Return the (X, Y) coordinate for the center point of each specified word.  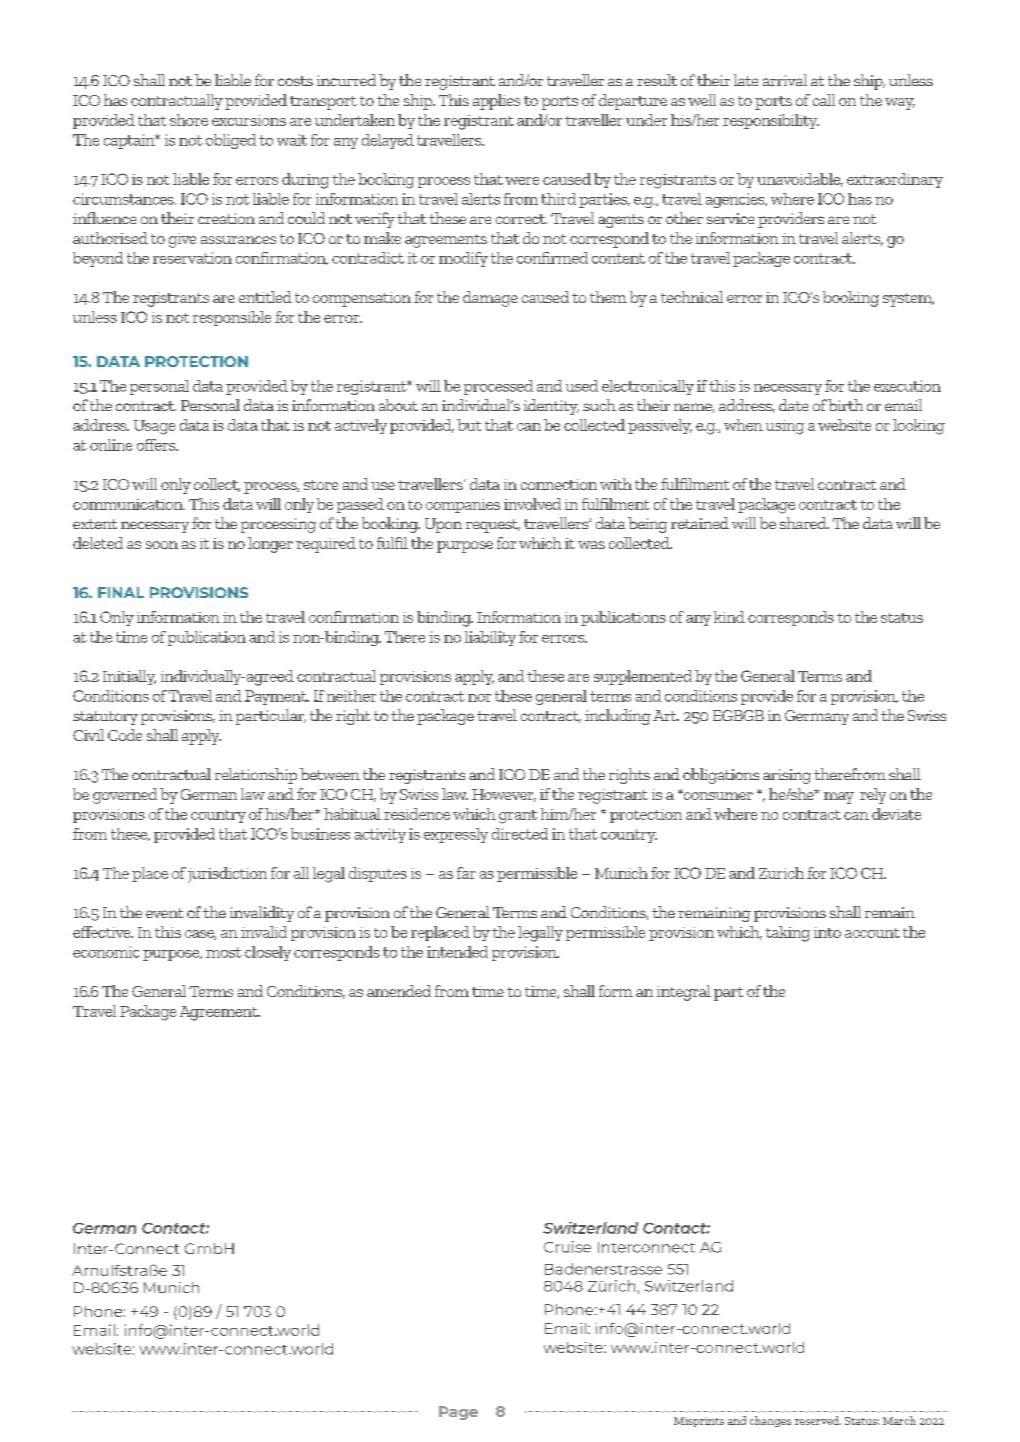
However (504, 795)
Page (458, 1413)
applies (496, 102)
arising (787, 776)
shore (189, 120)
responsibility (771, 121)
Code (125, 735)
